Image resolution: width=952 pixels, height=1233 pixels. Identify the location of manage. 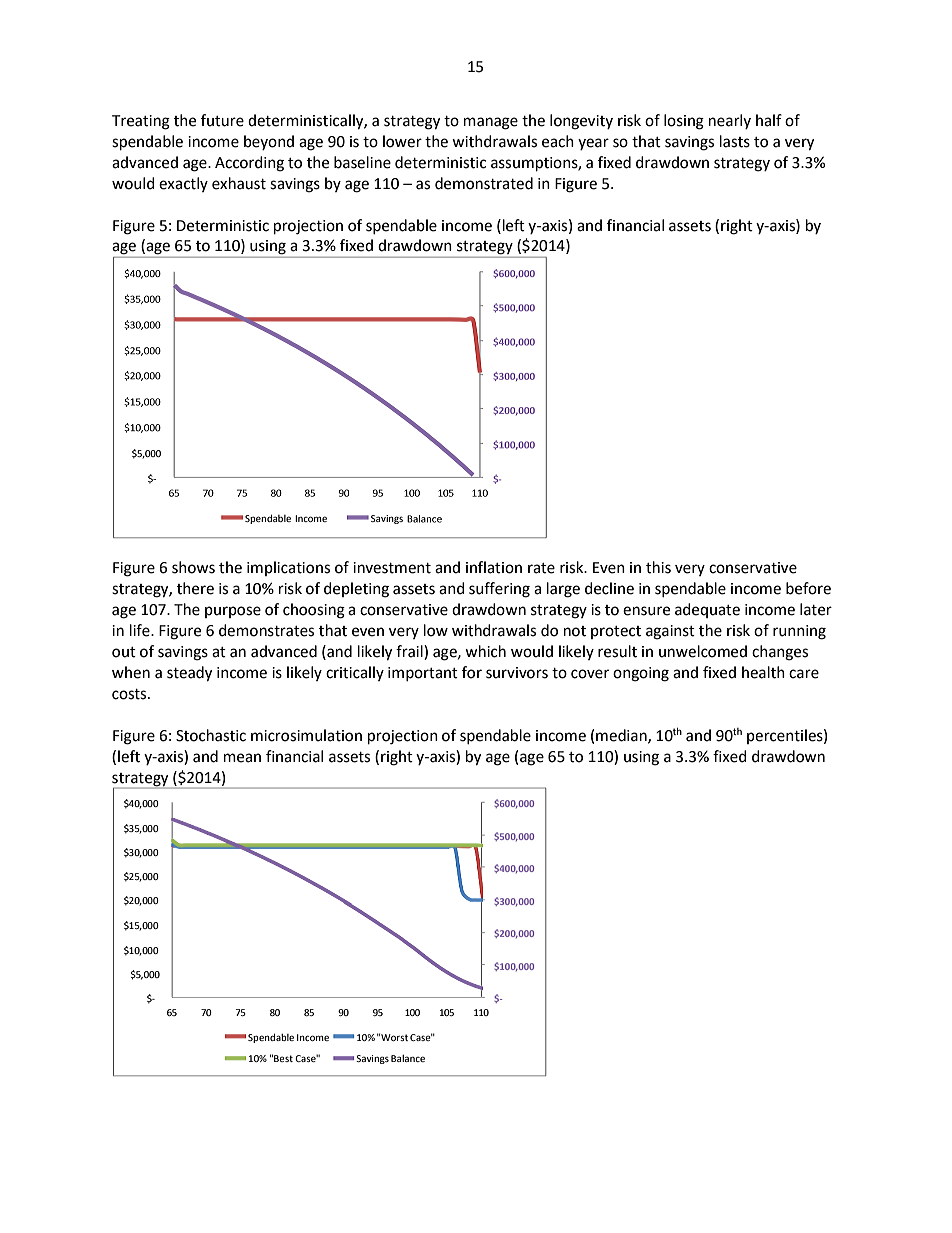
(491, 123).
